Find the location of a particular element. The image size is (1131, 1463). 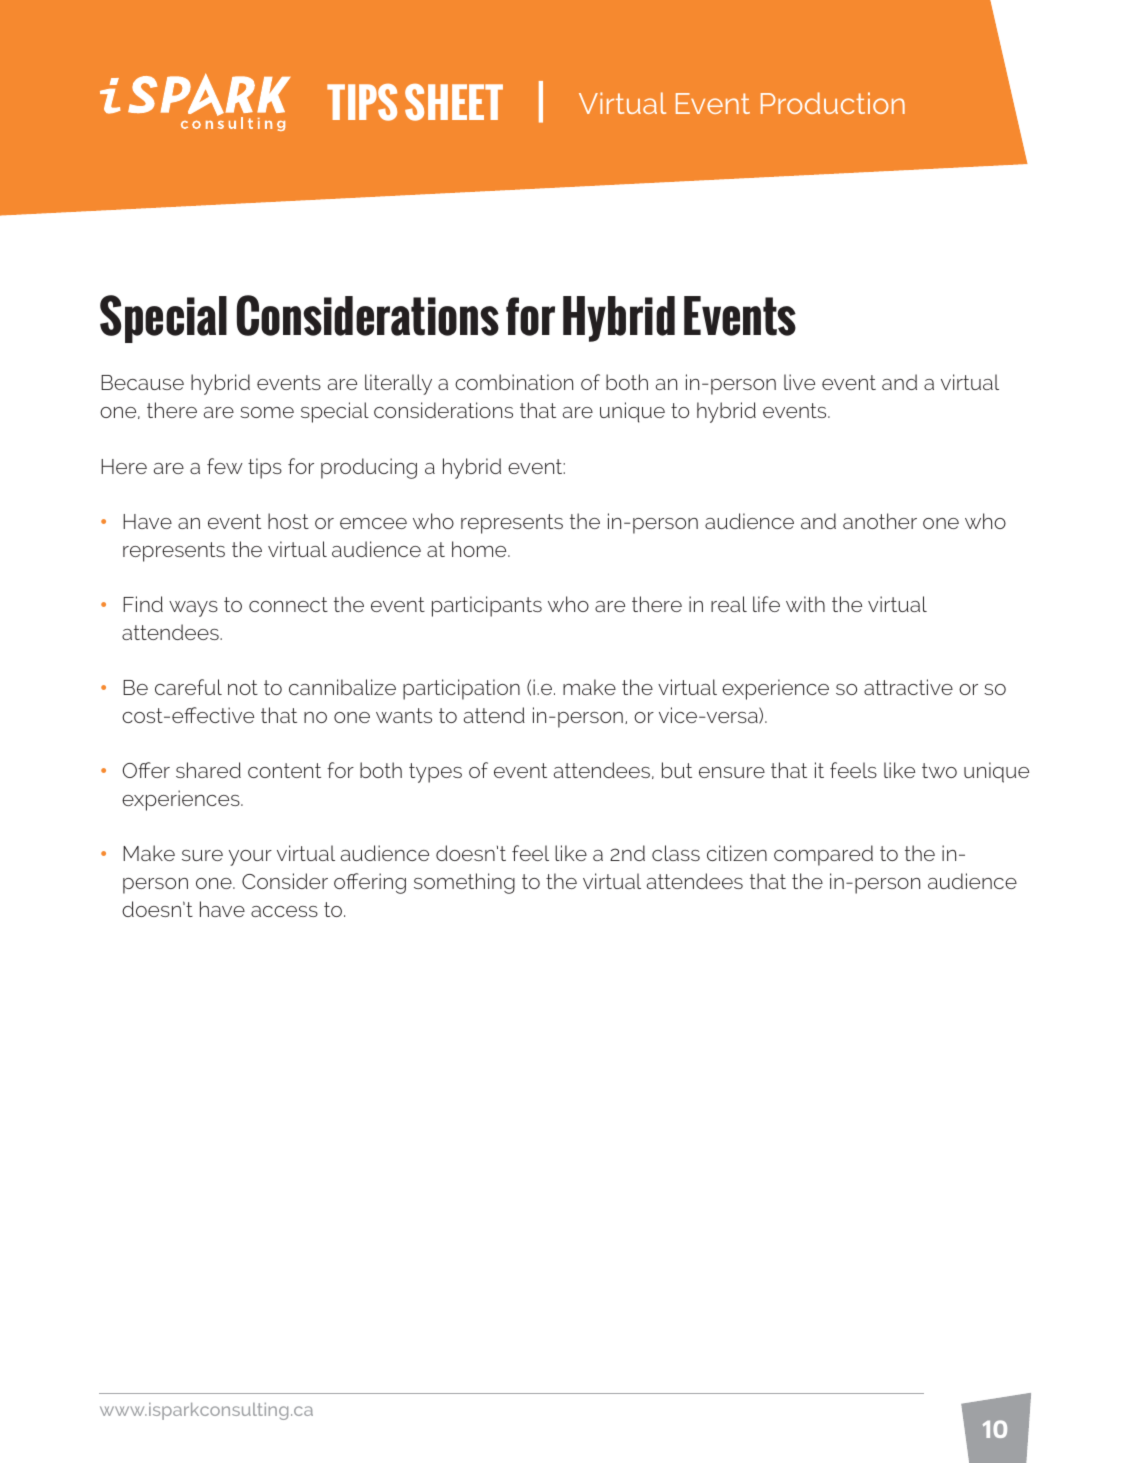

another is located at coordinates (880, 521).
